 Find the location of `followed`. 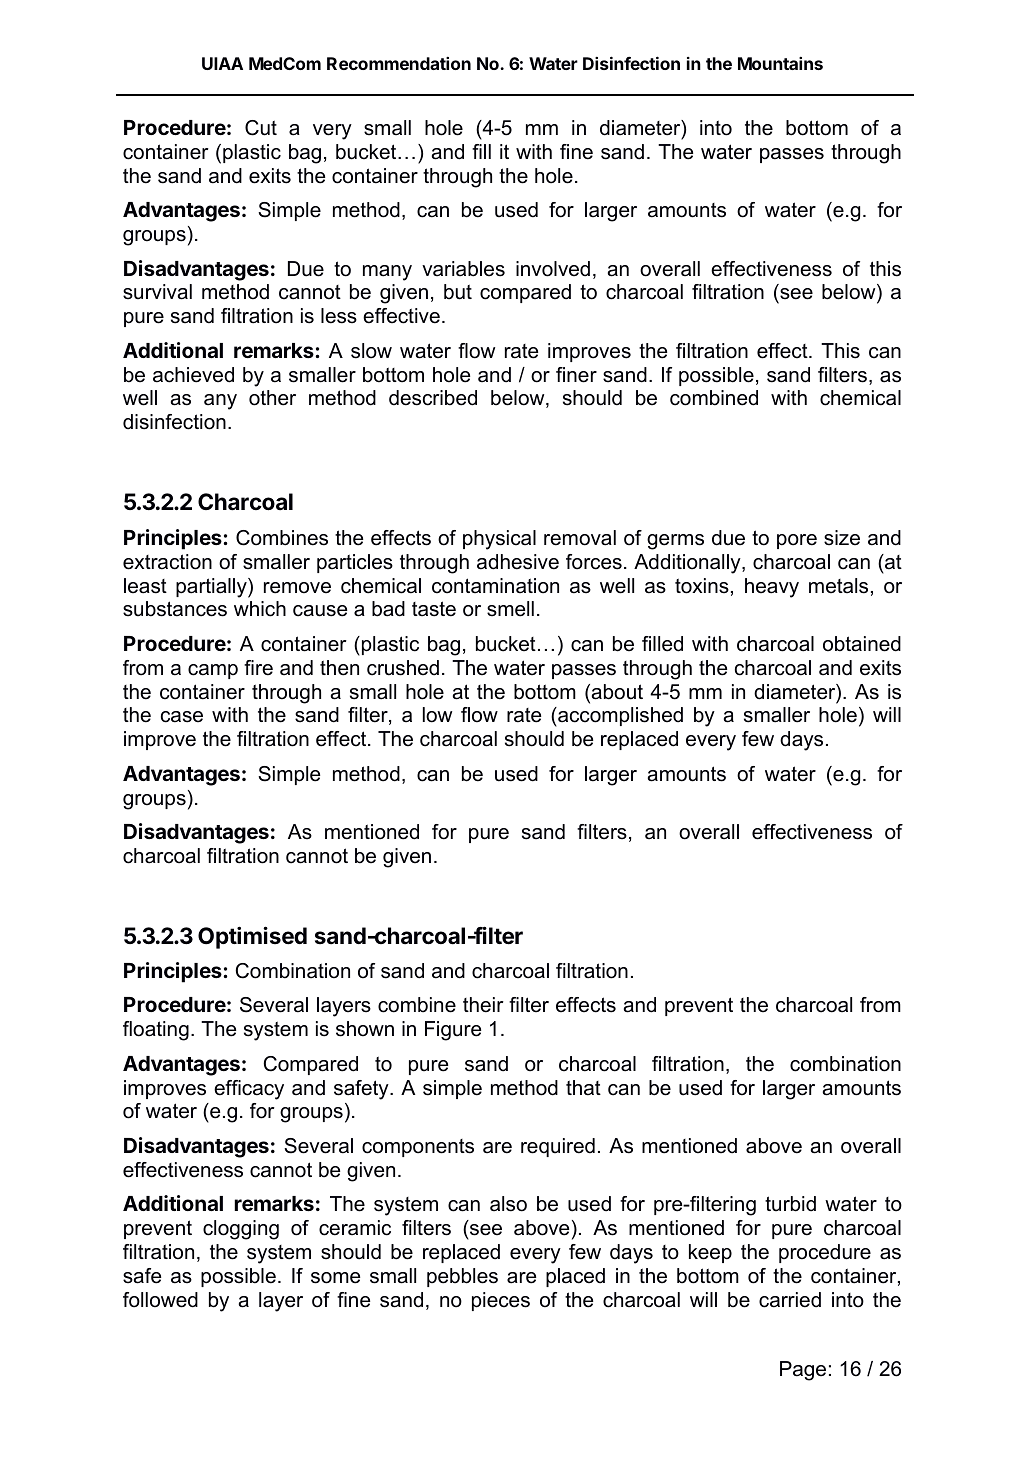

followed is located at coordinates (160, 1300).
